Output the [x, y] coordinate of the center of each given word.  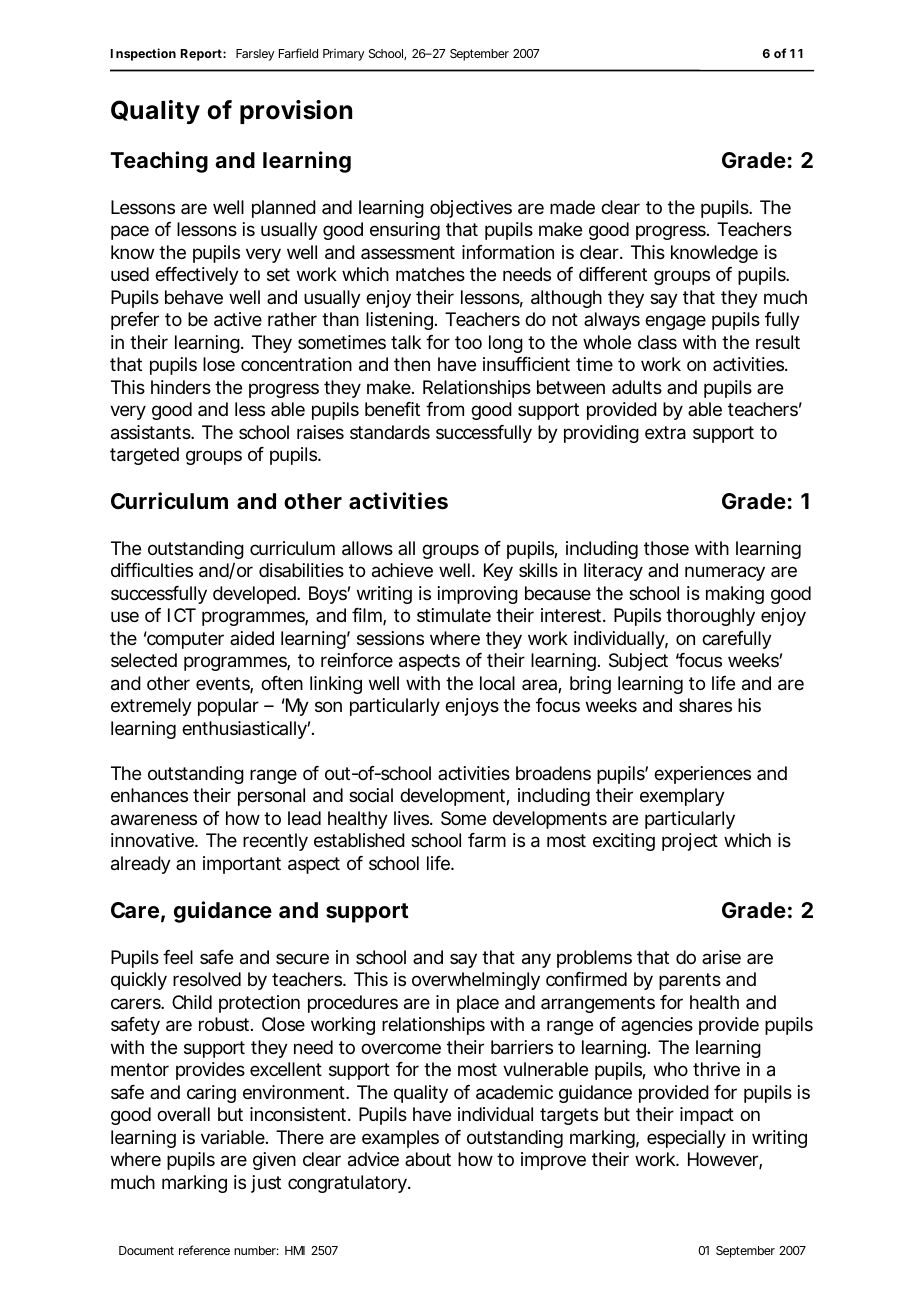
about [428, 1159]
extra [665, 433]
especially [686, 1139]
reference [204, 1250]
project [690, 842]
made [572, 207]
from [445, 409]
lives [412, 818]
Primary [343, 55]
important [242, 865]
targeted [144, 456]
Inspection [143, 54]
